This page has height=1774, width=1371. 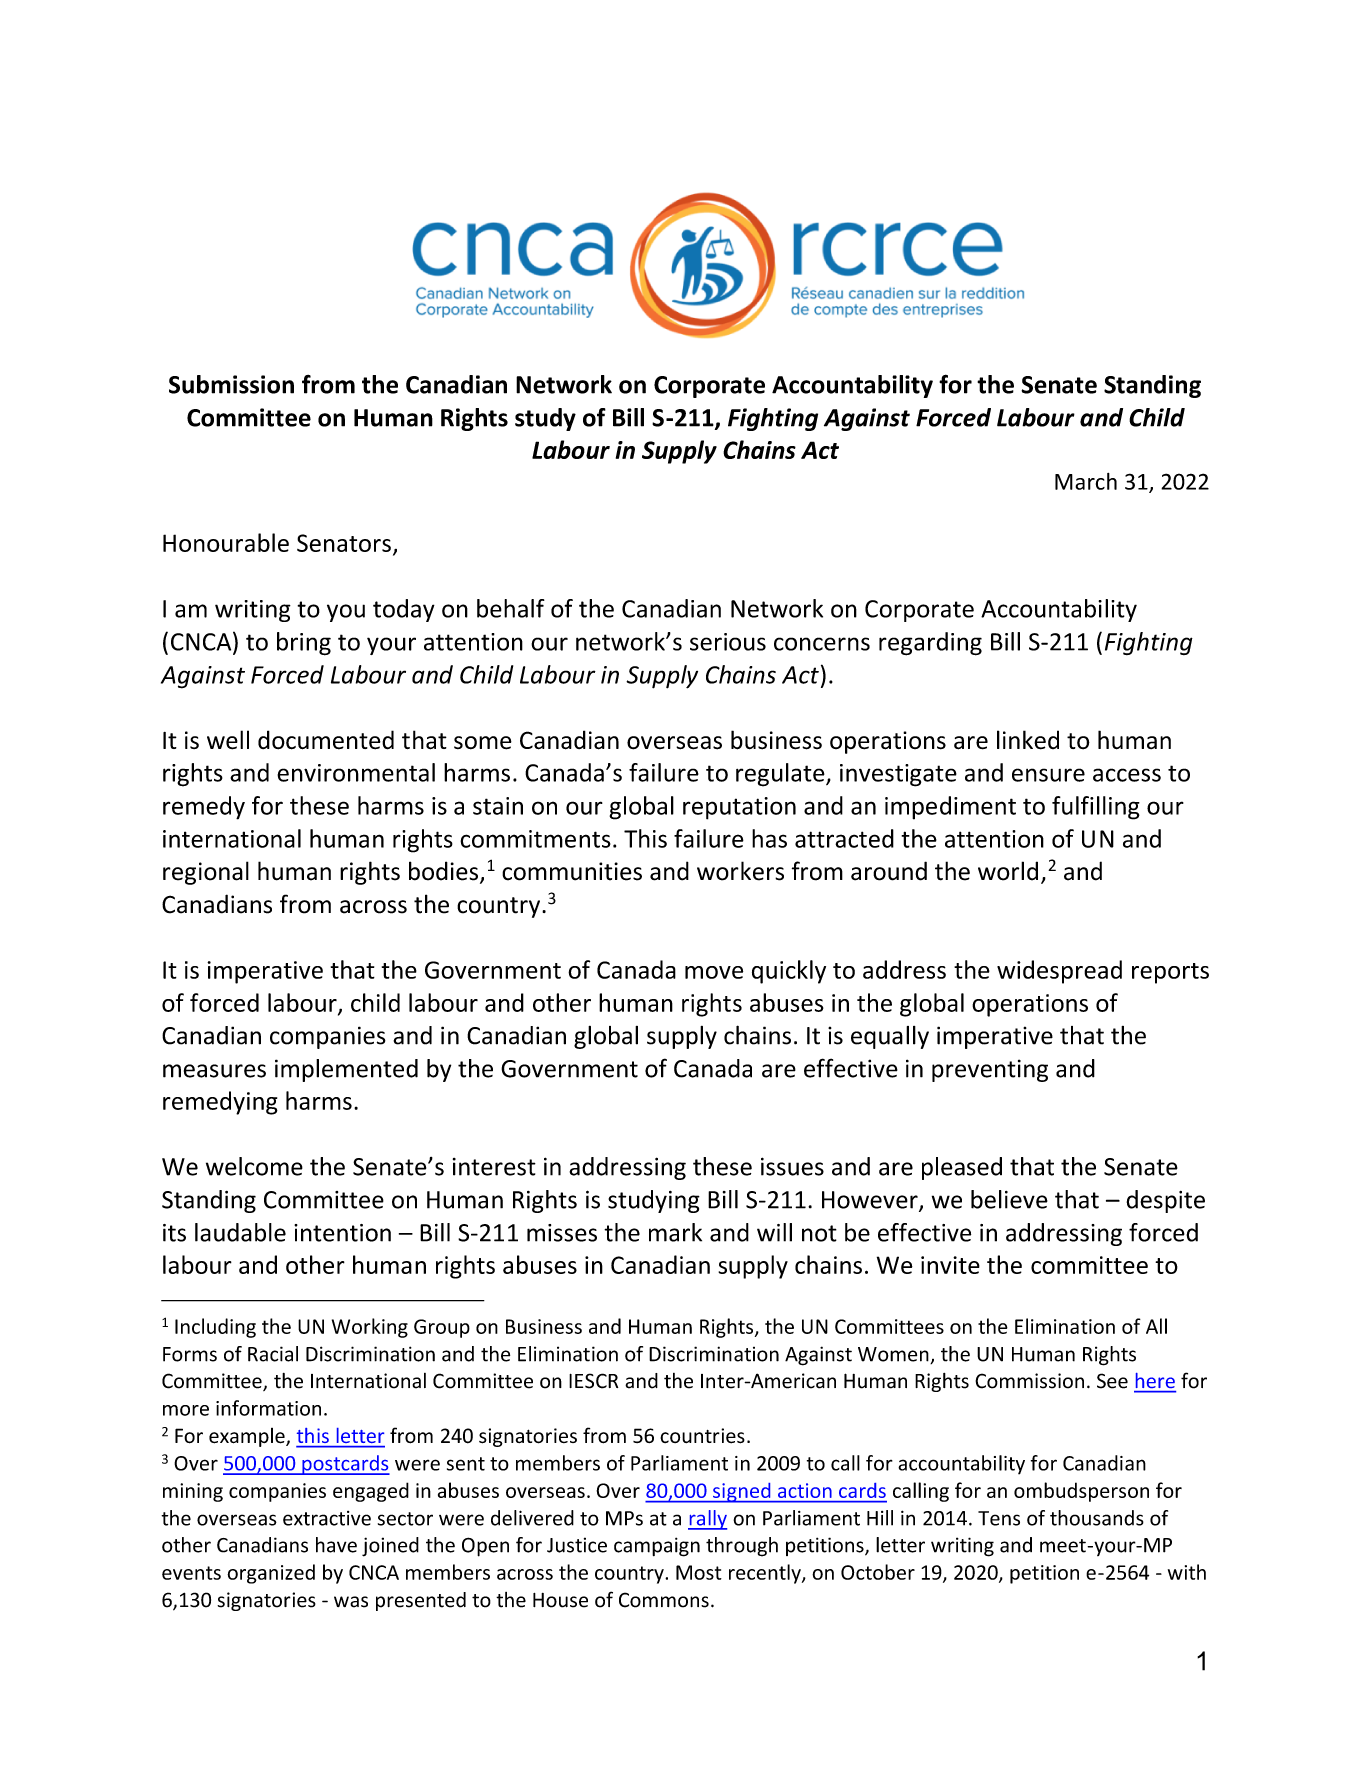 What do you see at coordinates (699, 1572) in the page?
I see `Most` at bounding box center [699, 1572].
